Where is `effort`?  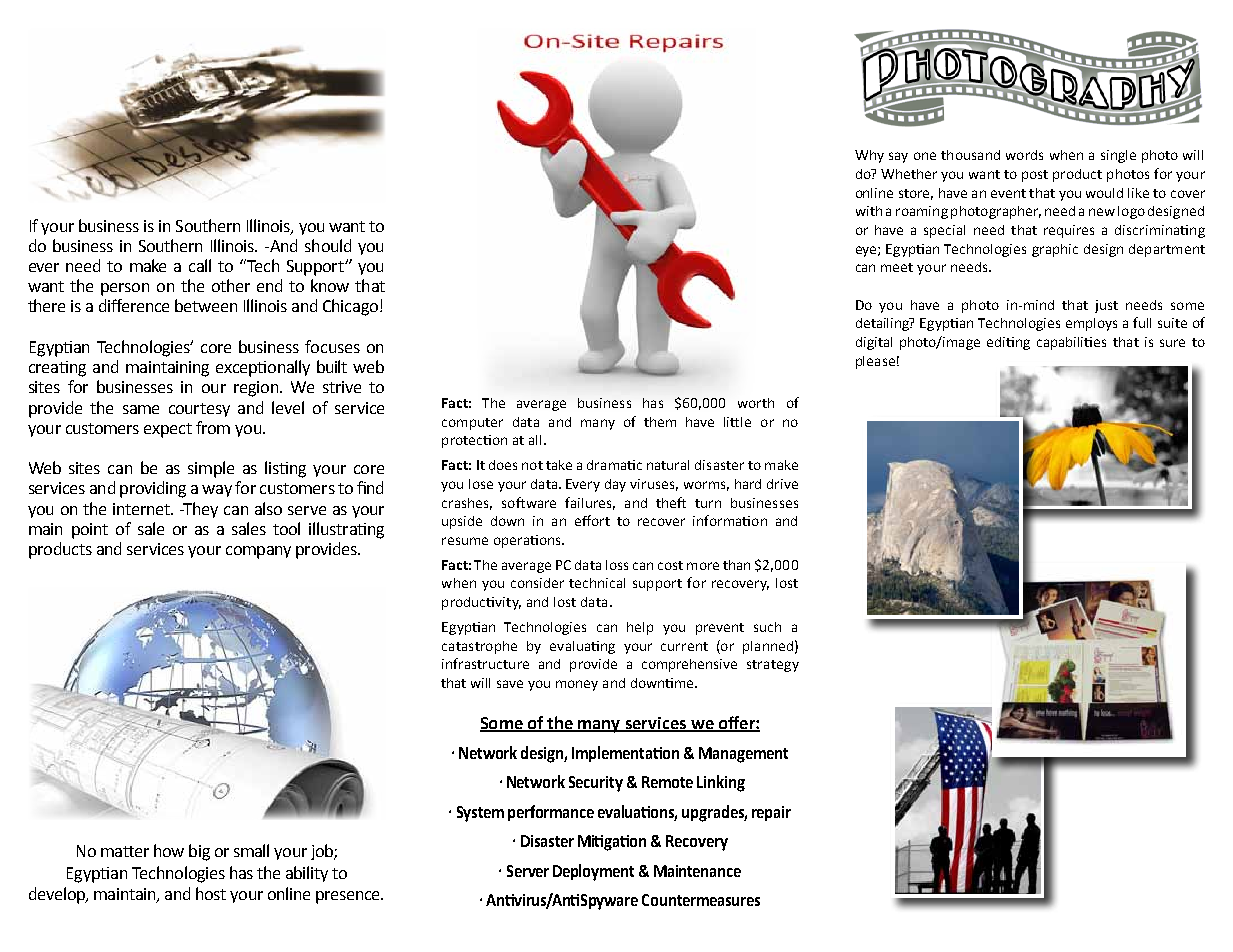 effort is located at coordinates (592, 520).
